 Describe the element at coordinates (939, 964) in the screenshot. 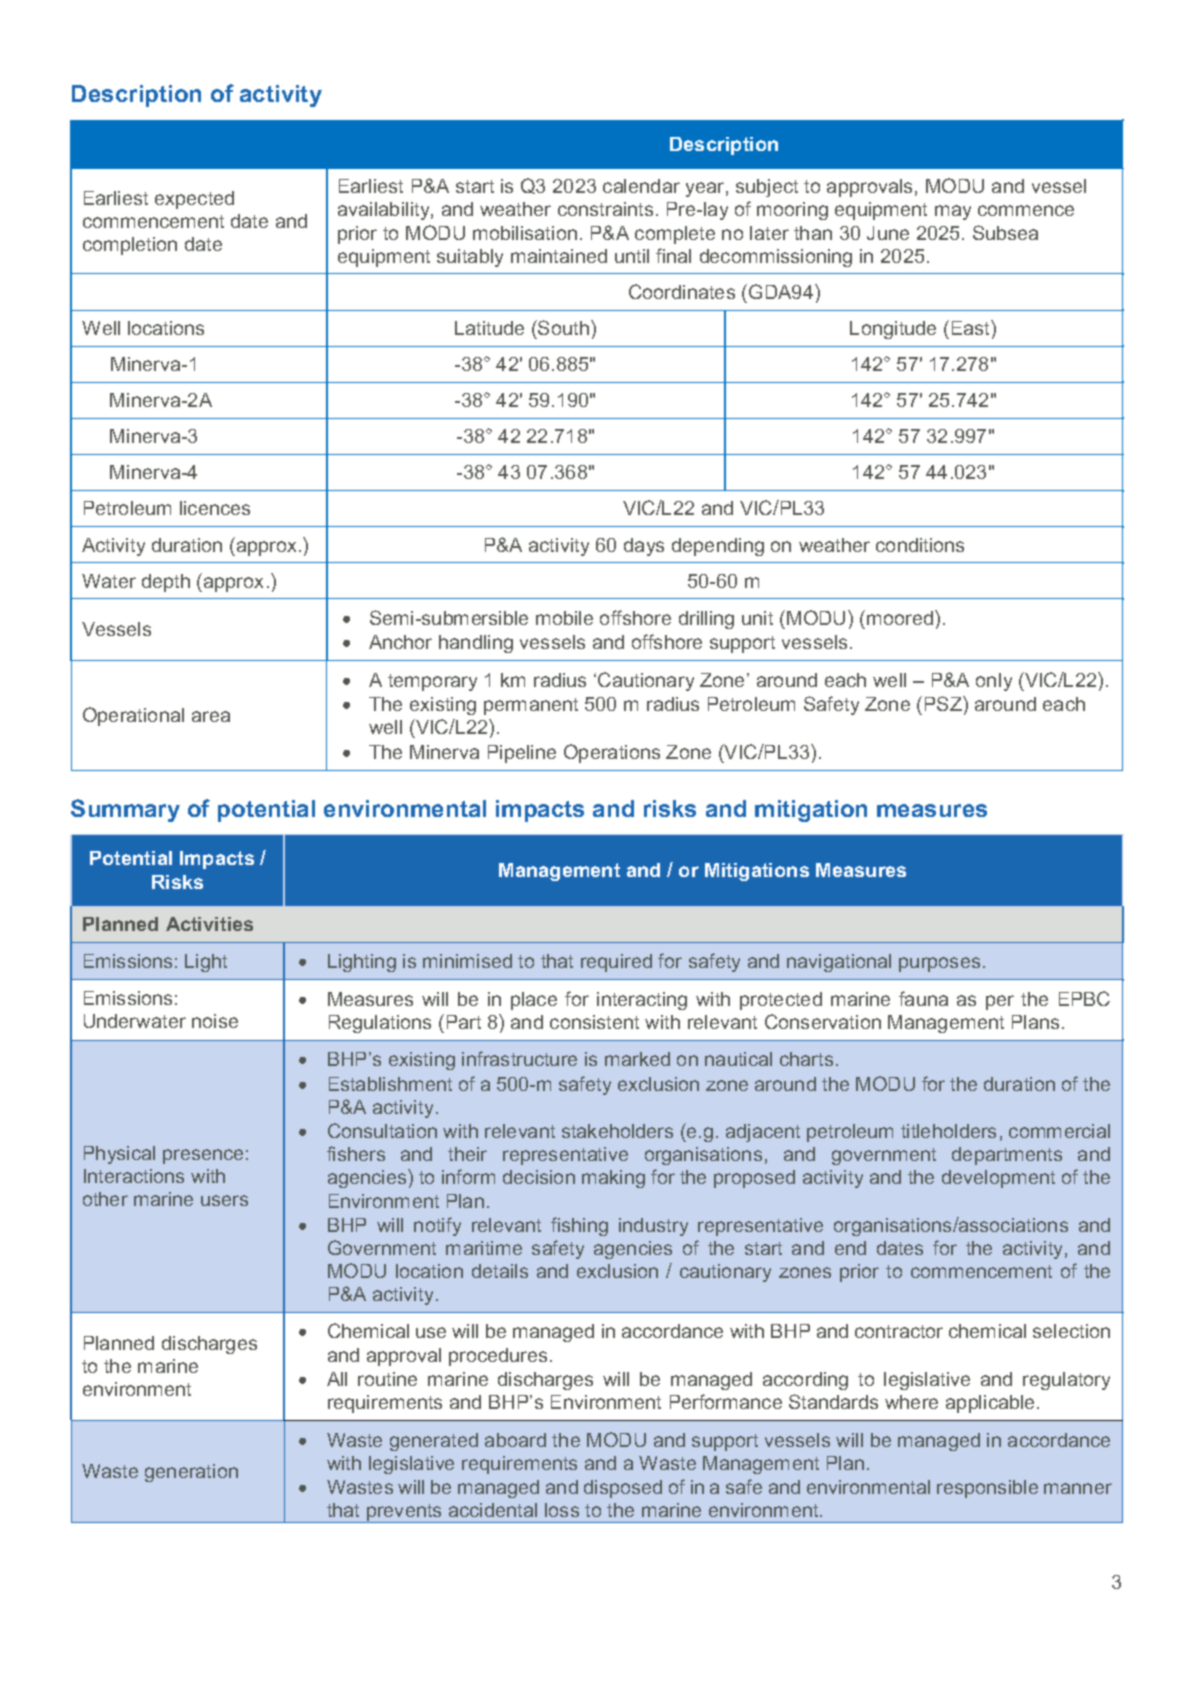

I see `purposes` at that location.
